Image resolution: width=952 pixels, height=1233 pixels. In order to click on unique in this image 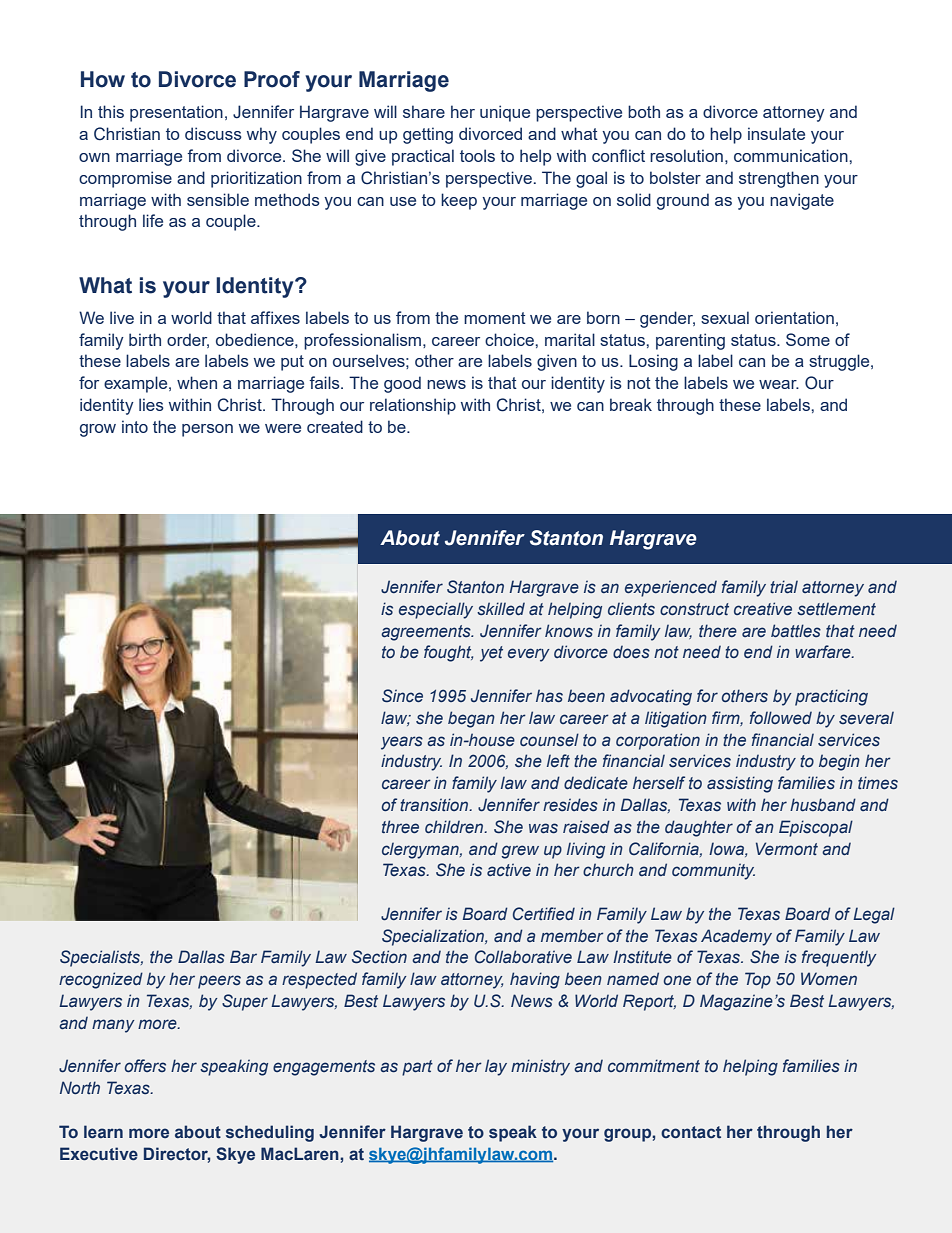, I will do `click(505, 113)`.
